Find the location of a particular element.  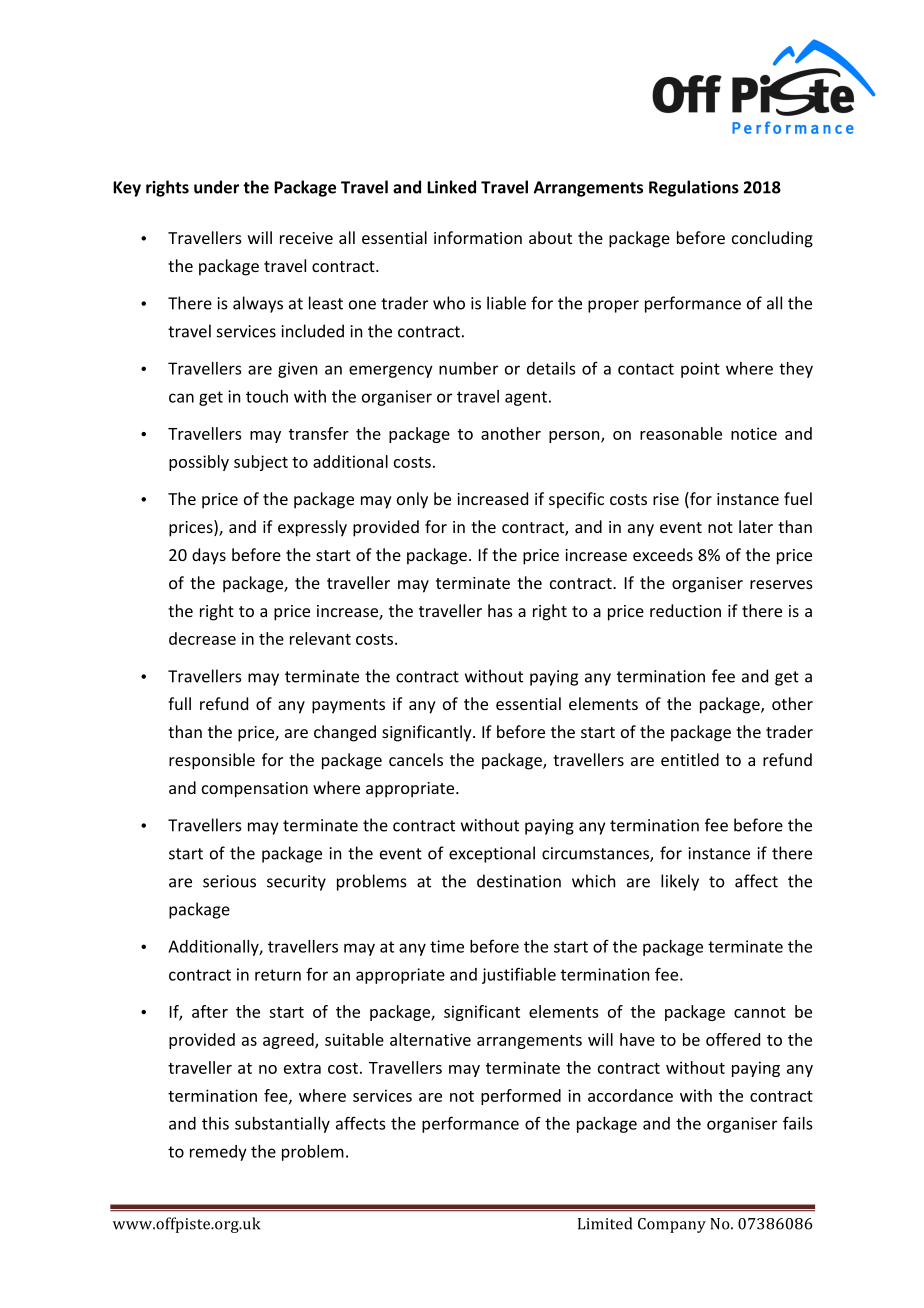

remedy is located at coordinates (218, 1153).
